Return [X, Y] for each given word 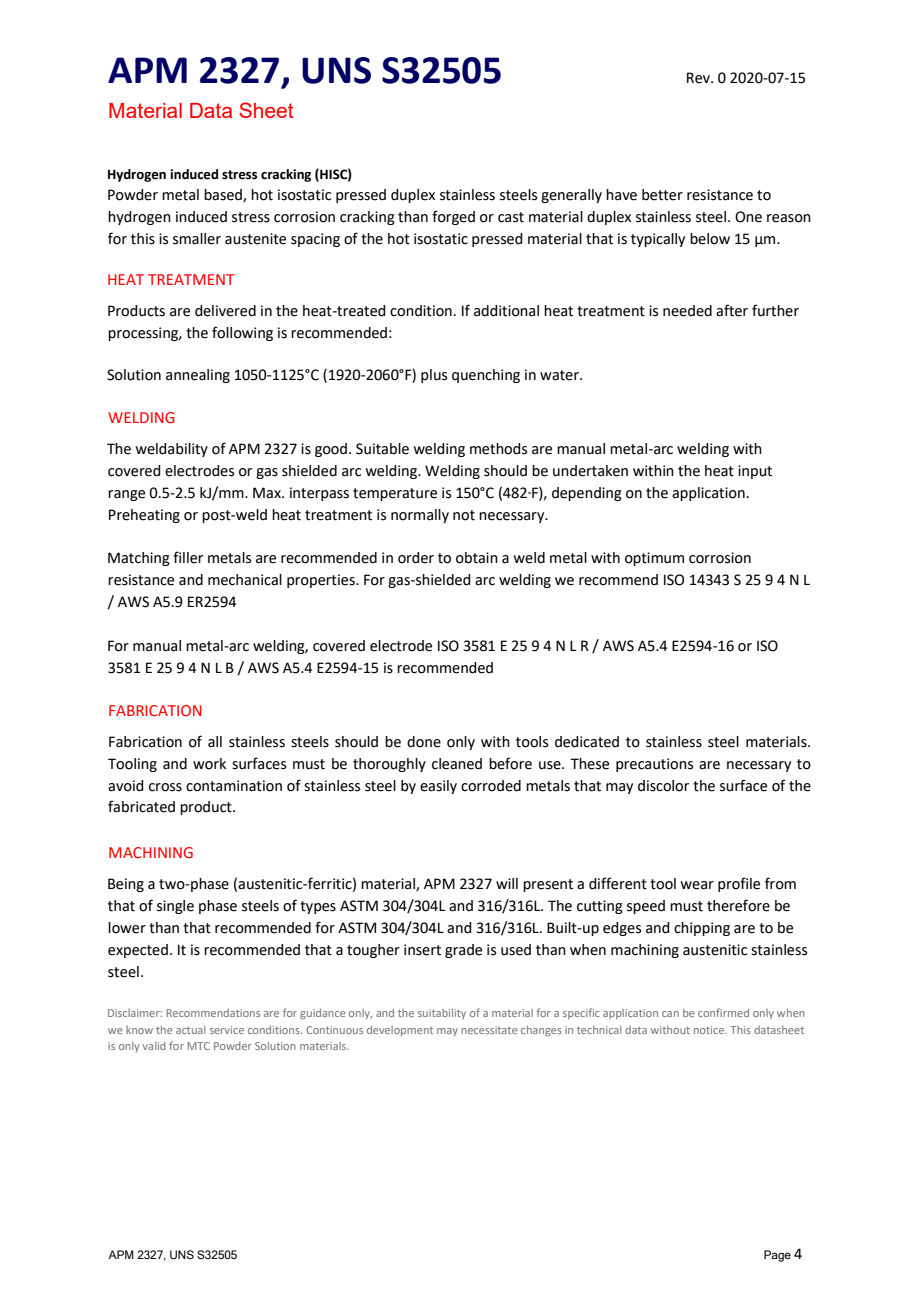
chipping [702, 929]
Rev [700, 78]
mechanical [245, 580]
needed [687, 311]
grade [463, 951]
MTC [199, 1046]
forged [453, 217]
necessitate [489, 1030]
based [224, 195]
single [175, 907]
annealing [198, 376]
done [424, 742]
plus [434, 376]
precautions [654, 765]
